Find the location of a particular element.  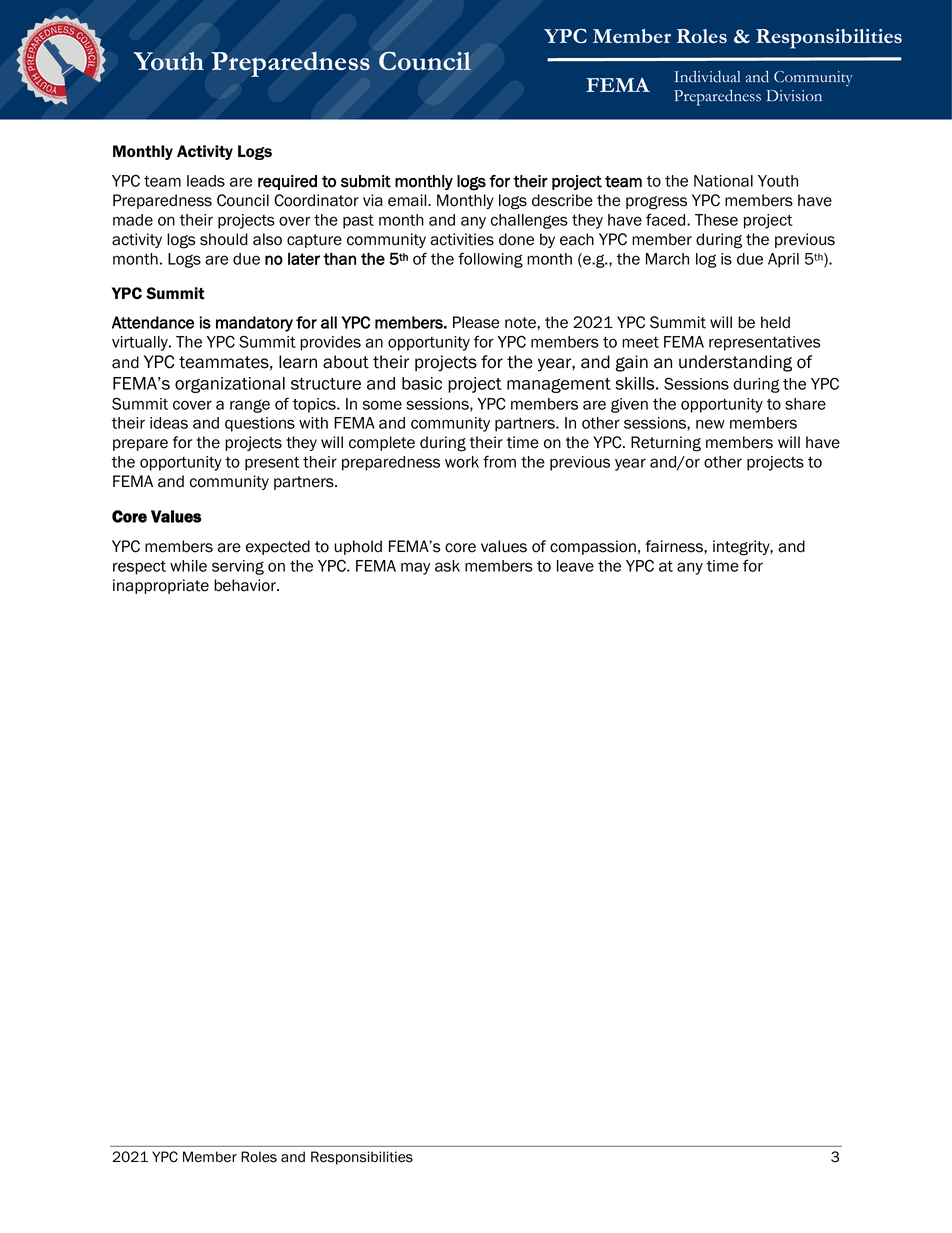

leads is located at coordinates (206, 181).
